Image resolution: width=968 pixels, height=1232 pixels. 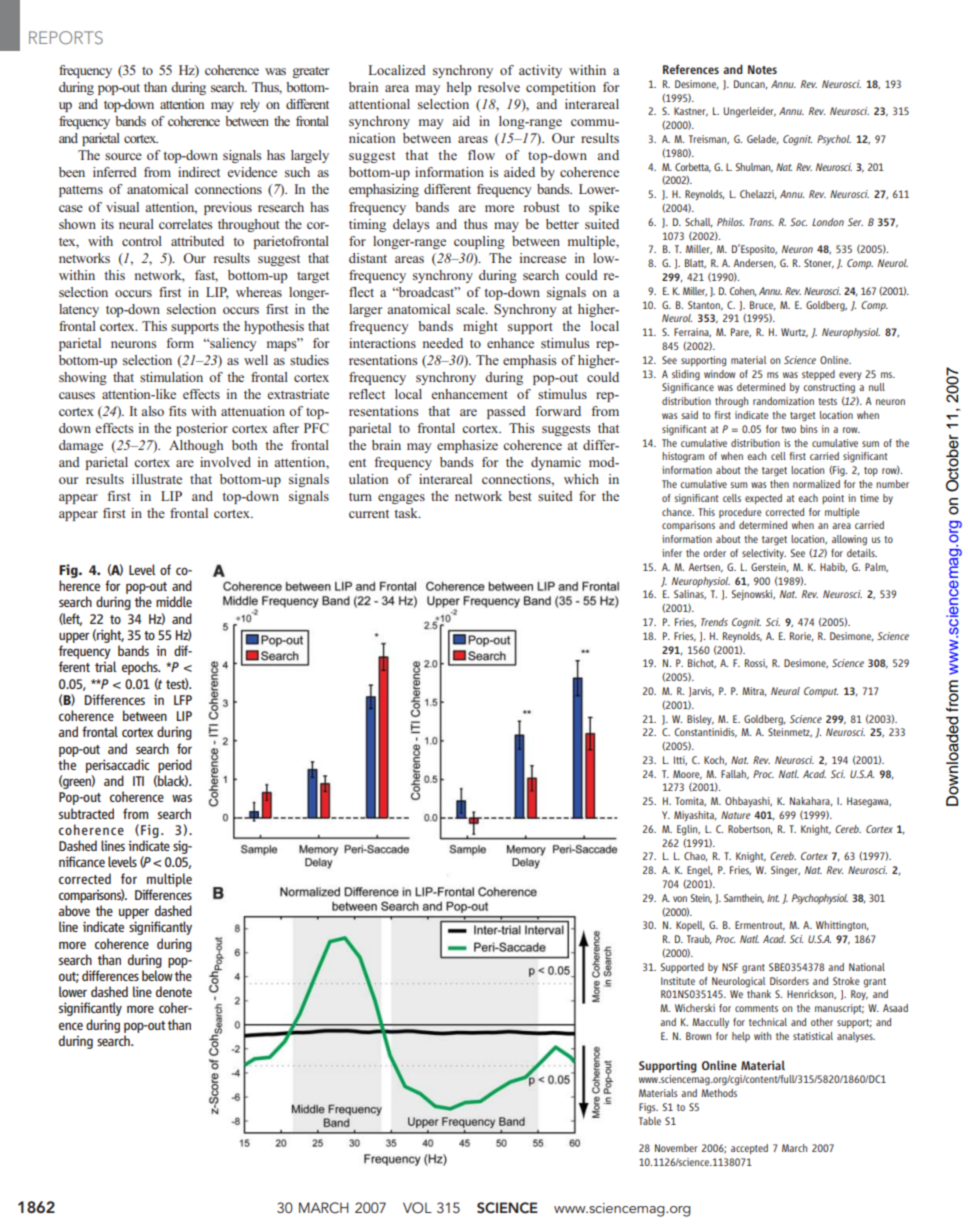 I want to click on passed, so click(x=506, y=412).
